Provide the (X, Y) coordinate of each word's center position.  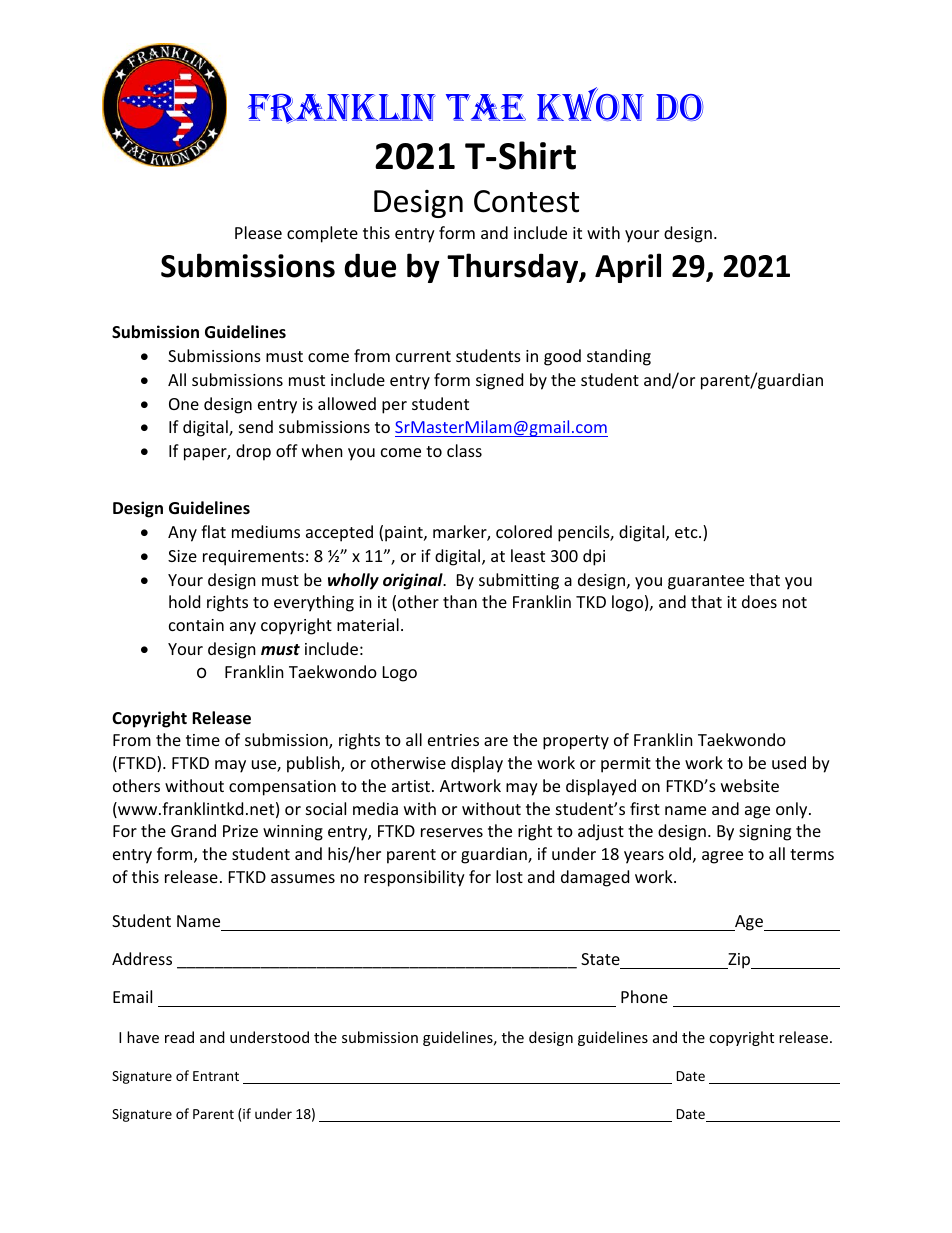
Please (258, 232)
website (750, 785)
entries (453, 740)
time (203, 740)
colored (524, 531)
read (179, 1037)
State (601, 961)
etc (687, 532)
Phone (644, 996)
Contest (526, 201)
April (628, 268)
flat (213, 531)
